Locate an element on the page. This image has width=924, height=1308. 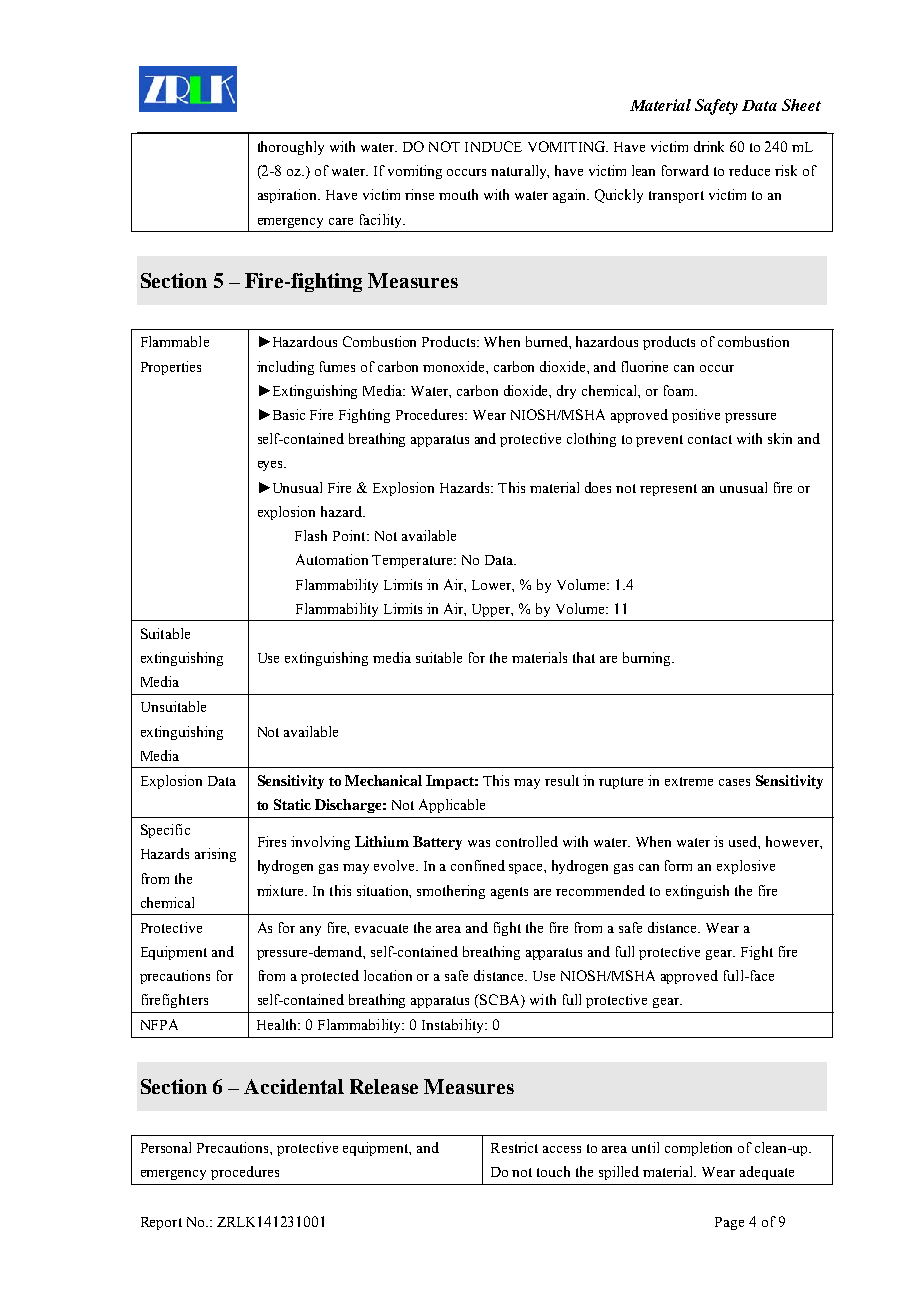
burning is located at coordinates (648, 659).
